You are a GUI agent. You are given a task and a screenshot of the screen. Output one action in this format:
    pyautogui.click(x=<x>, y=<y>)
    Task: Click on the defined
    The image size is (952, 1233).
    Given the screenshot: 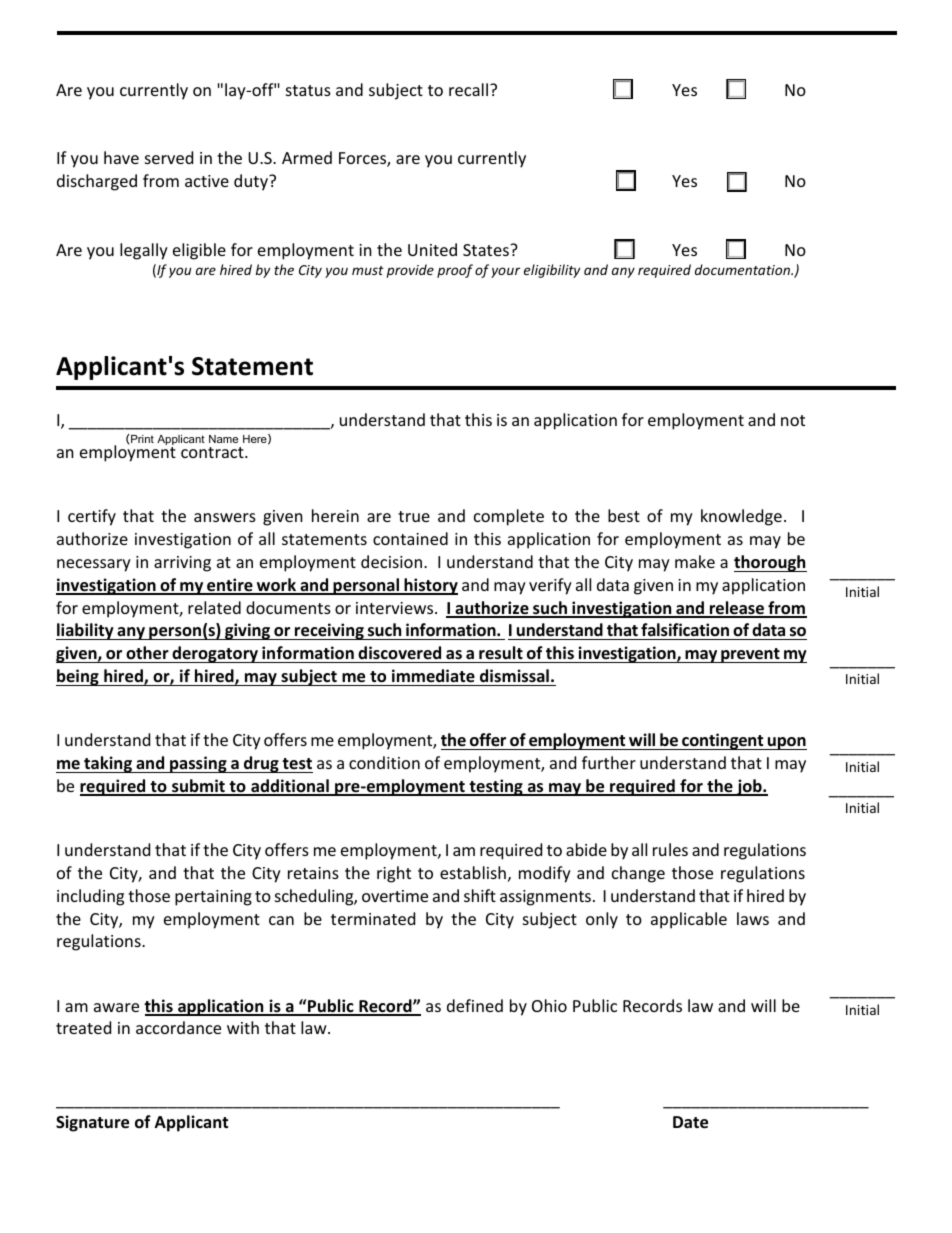 What is the action you would take?
    pyautogui.click(x=475, y=1005)
